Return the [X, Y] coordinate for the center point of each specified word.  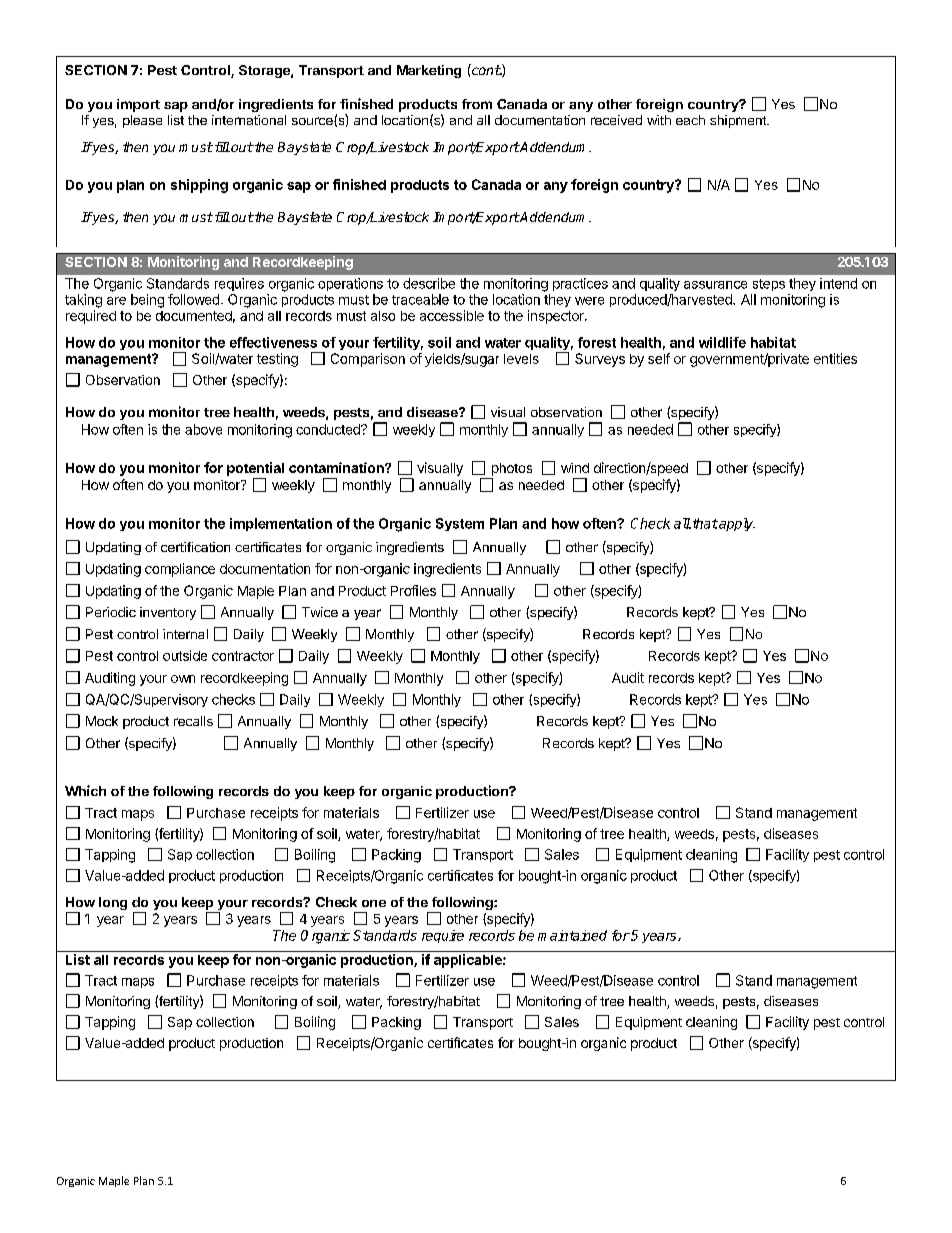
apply [736, 524]
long [113, 903]
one [374, 903]
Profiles [413, 590]
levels [521, 359]
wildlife [722, 342]
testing [277, 360]
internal [185, 634]
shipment [739, 121]
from [477, 104]
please [142, 121]
